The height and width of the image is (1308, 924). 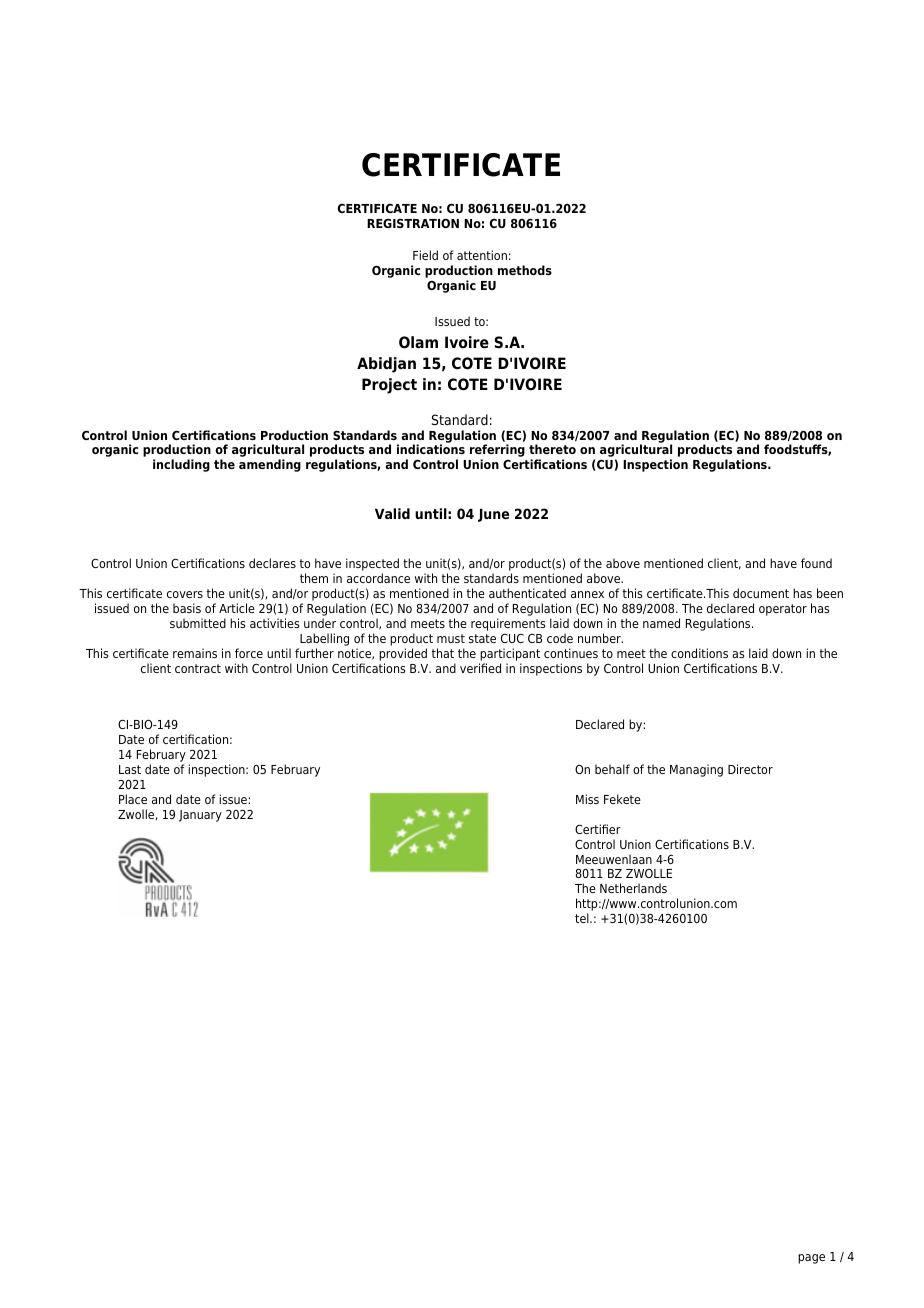 What do you see at coordinates (816, 563) in the image?
I see `found` at bounding box center [816, 563].
